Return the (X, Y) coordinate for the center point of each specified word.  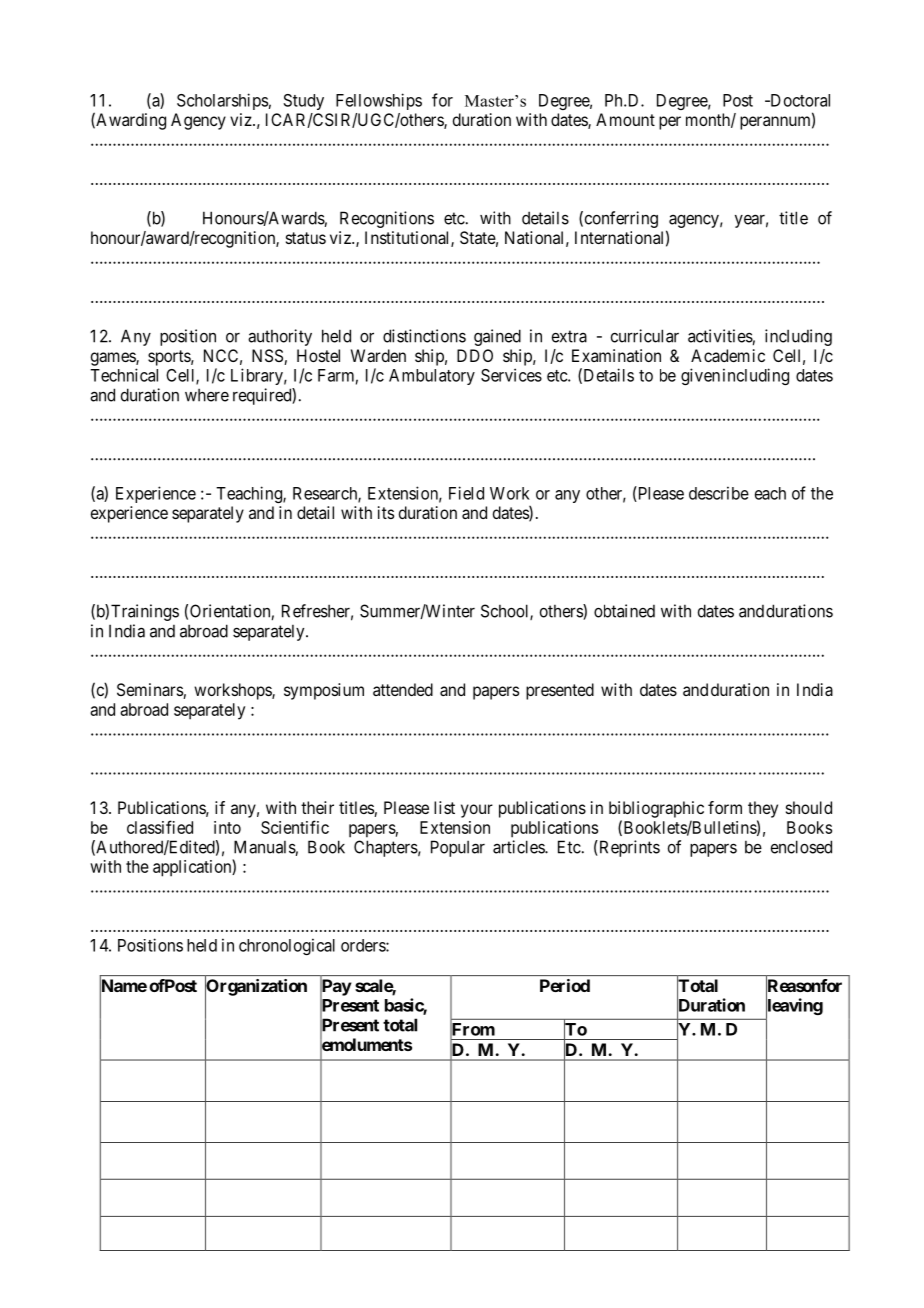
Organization (256, 988)
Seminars (150, 691)
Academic (728, 355)
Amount (625, 119)
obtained (624, 611)
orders (364, 945)
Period (565, 985)
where (207, 395)
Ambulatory (432, 377)
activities (720, 336)
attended (403, 689)
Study (303, 102)
